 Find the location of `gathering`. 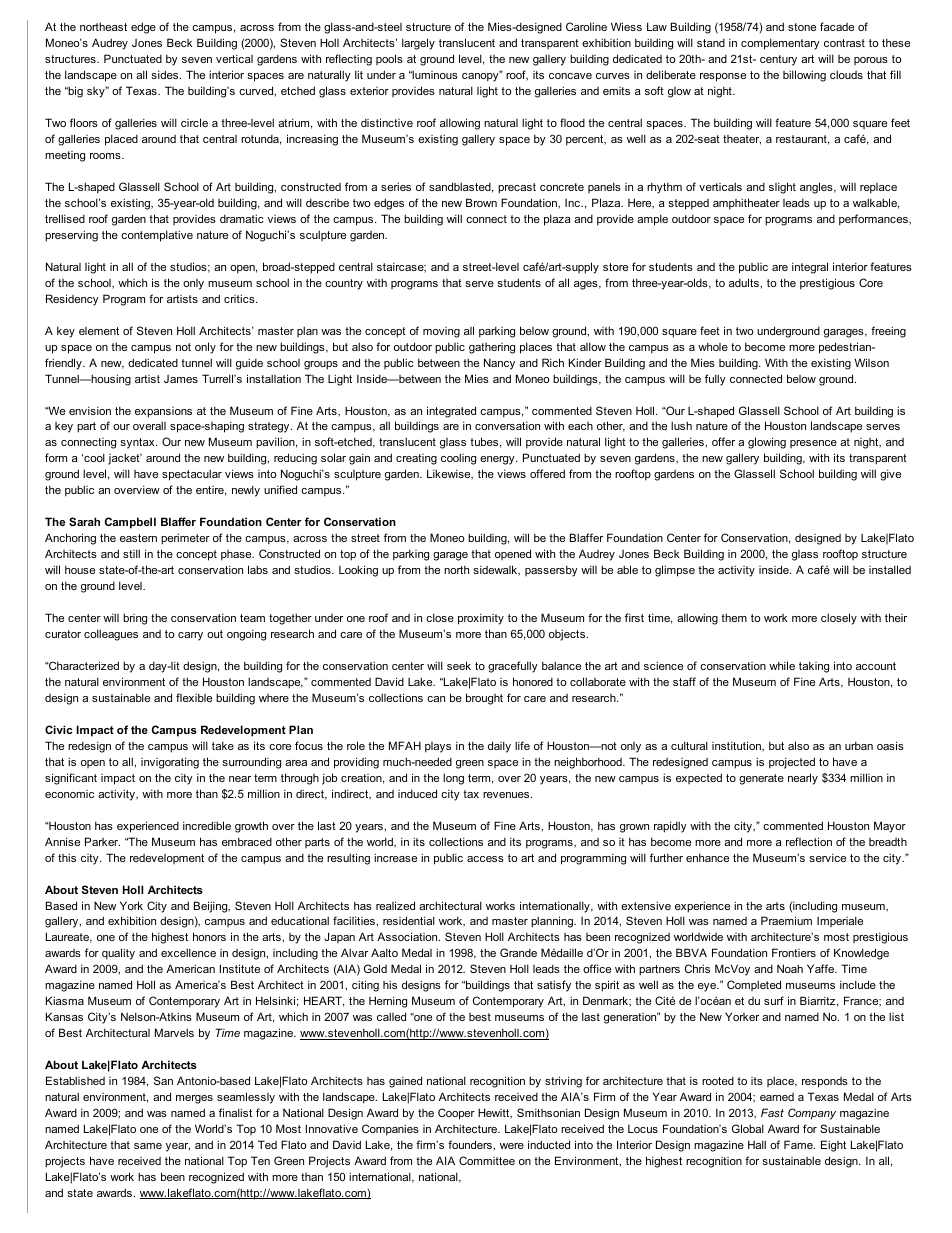

gathering is located at coordinates (492, 348).
